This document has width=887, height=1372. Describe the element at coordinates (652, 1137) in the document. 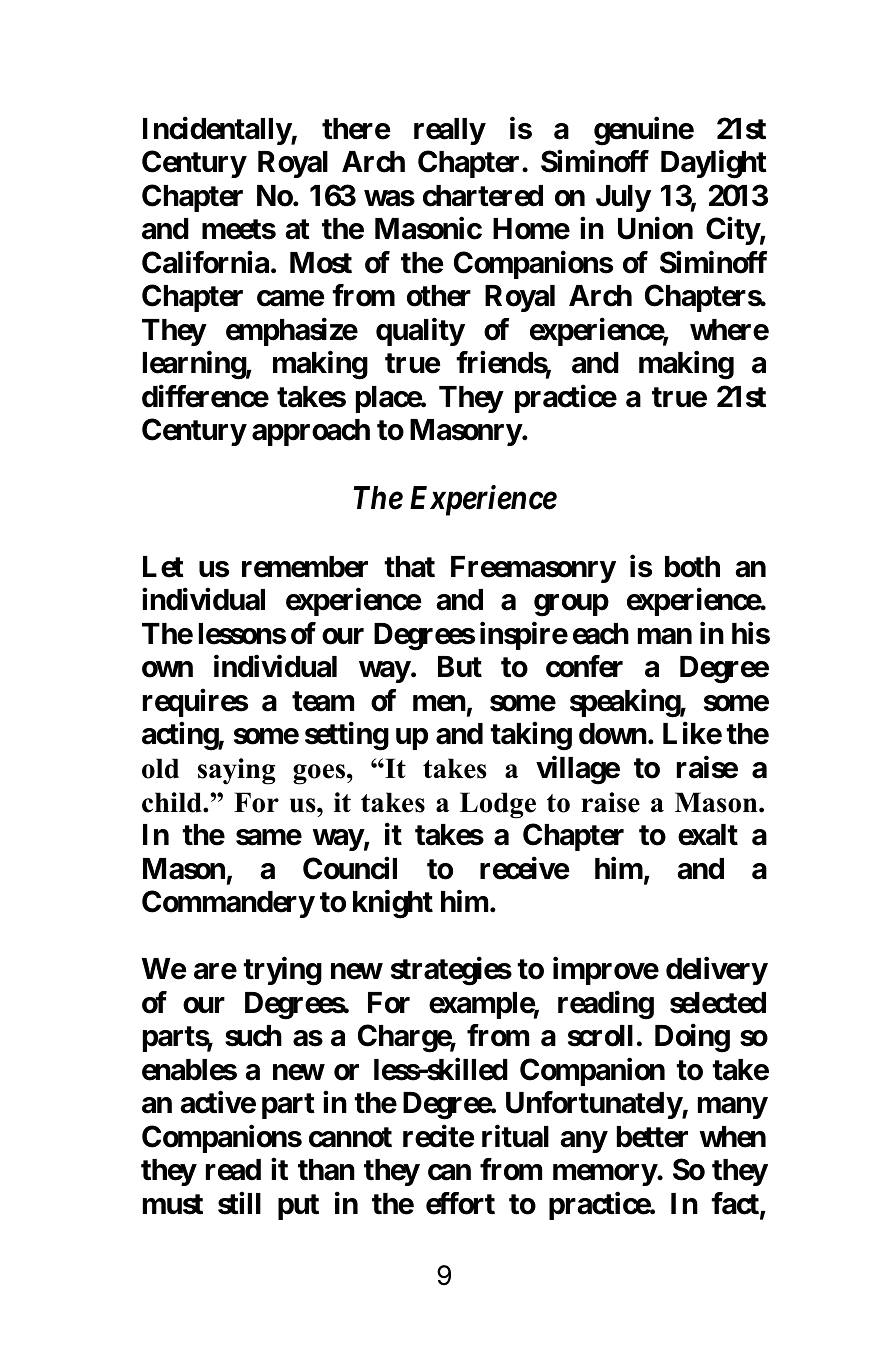

I see `better` at that location.
